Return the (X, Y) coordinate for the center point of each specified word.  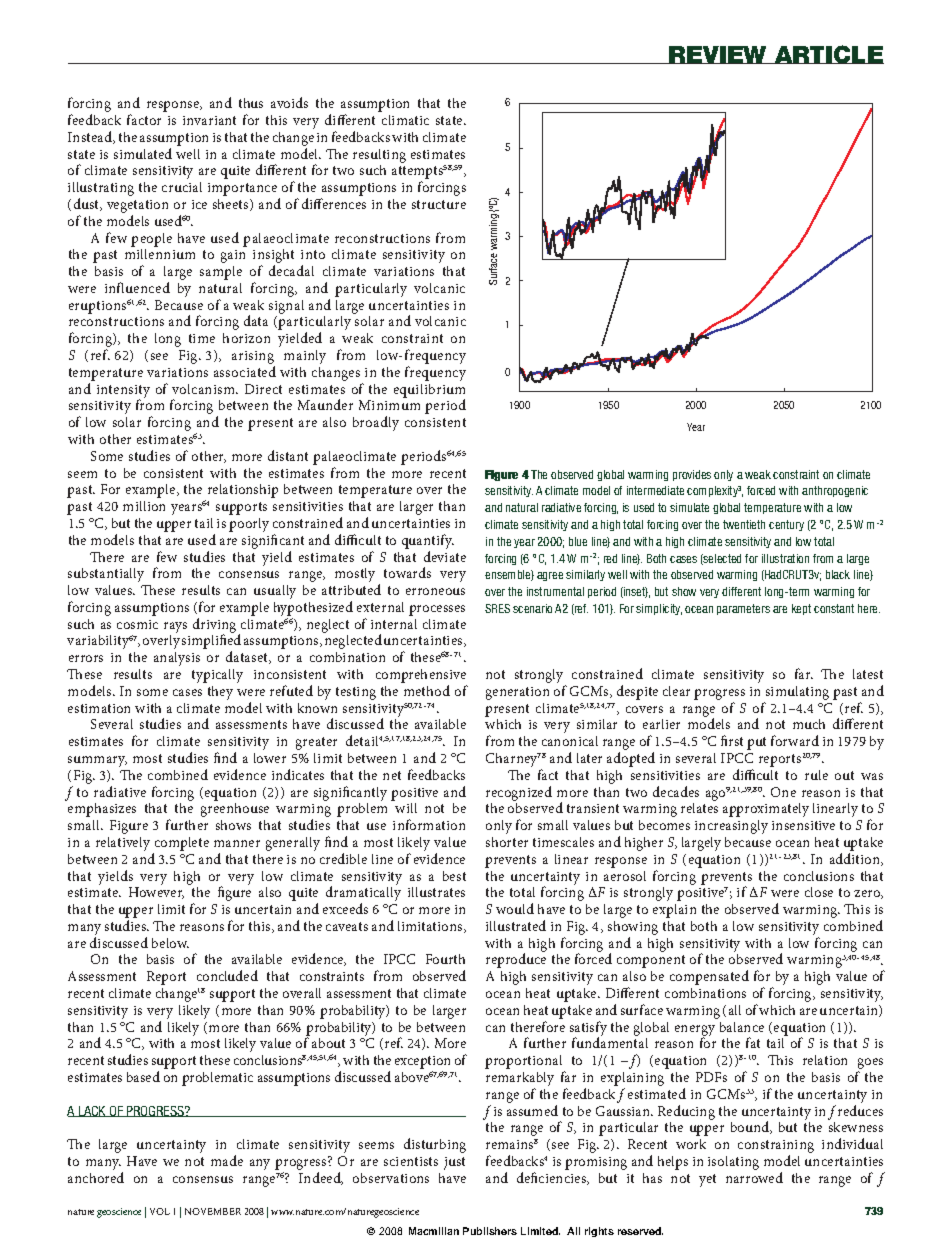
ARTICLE (828, 54)
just (454, 1163)
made (227, 1160)
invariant (209, 120)
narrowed (754, 1177)
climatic (405, 120)
